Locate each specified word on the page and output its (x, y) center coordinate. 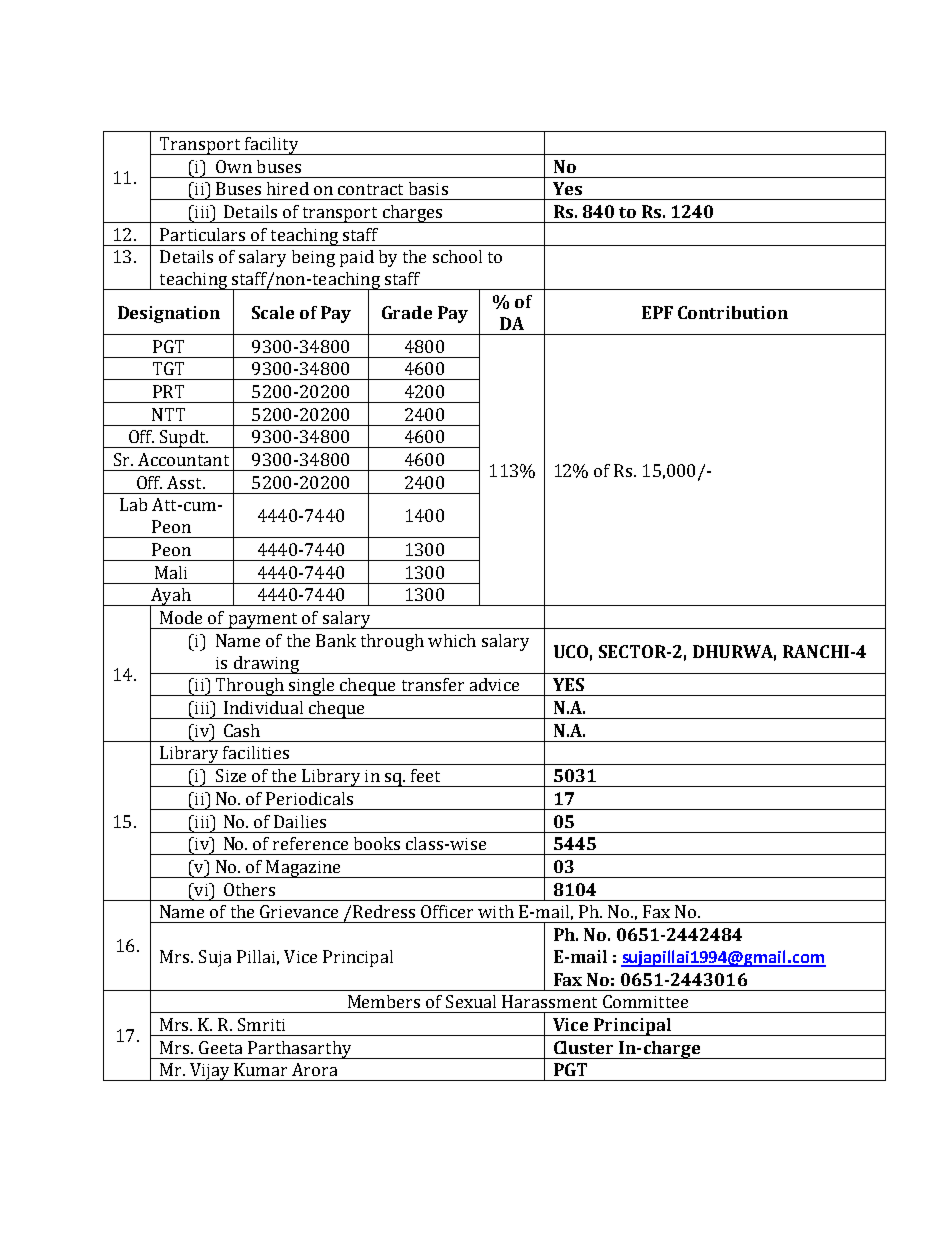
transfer (433, 684)
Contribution (733, 312)
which (452, 640)
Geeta (220, 1047)
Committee (645, 1001)
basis (428, 188)
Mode (181, 617)
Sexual (471, 1001)
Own (234, 166)
